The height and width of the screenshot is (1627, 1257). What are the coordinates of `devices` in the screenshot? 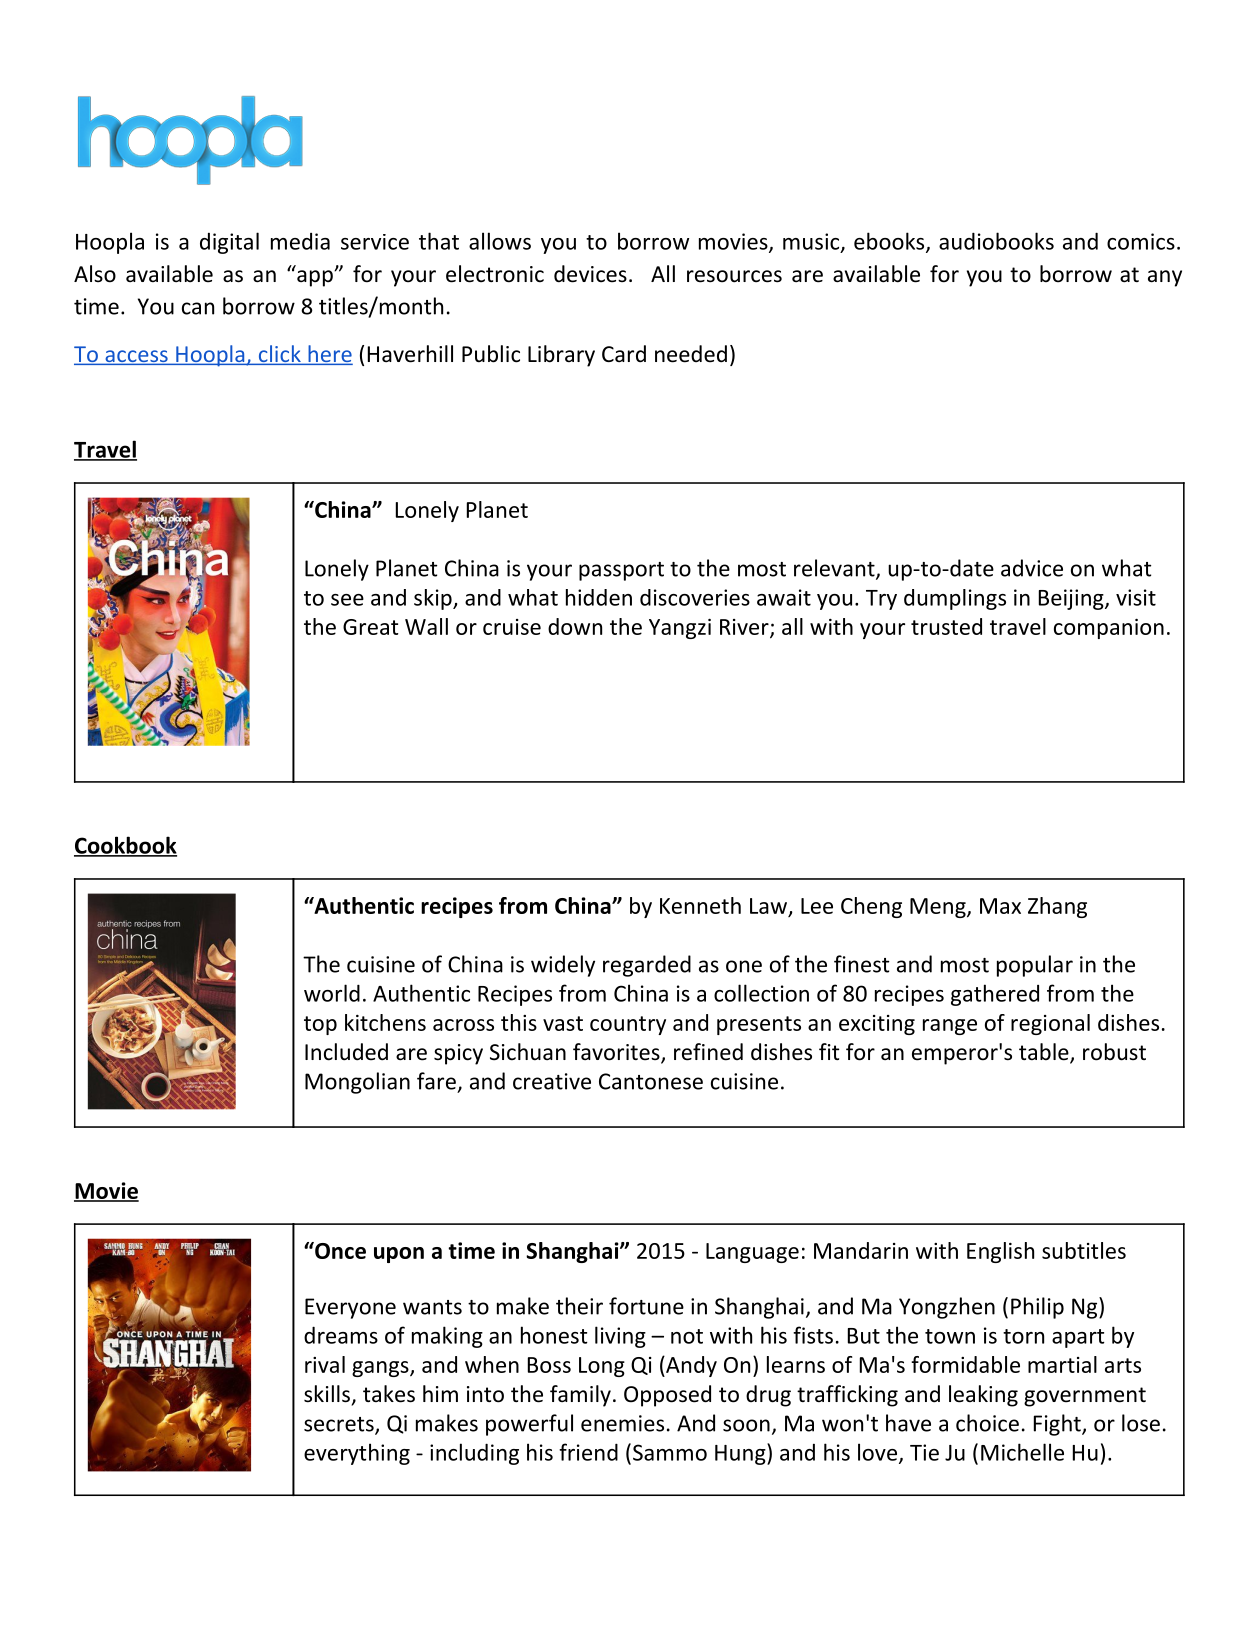 It's located at (590, 274).
